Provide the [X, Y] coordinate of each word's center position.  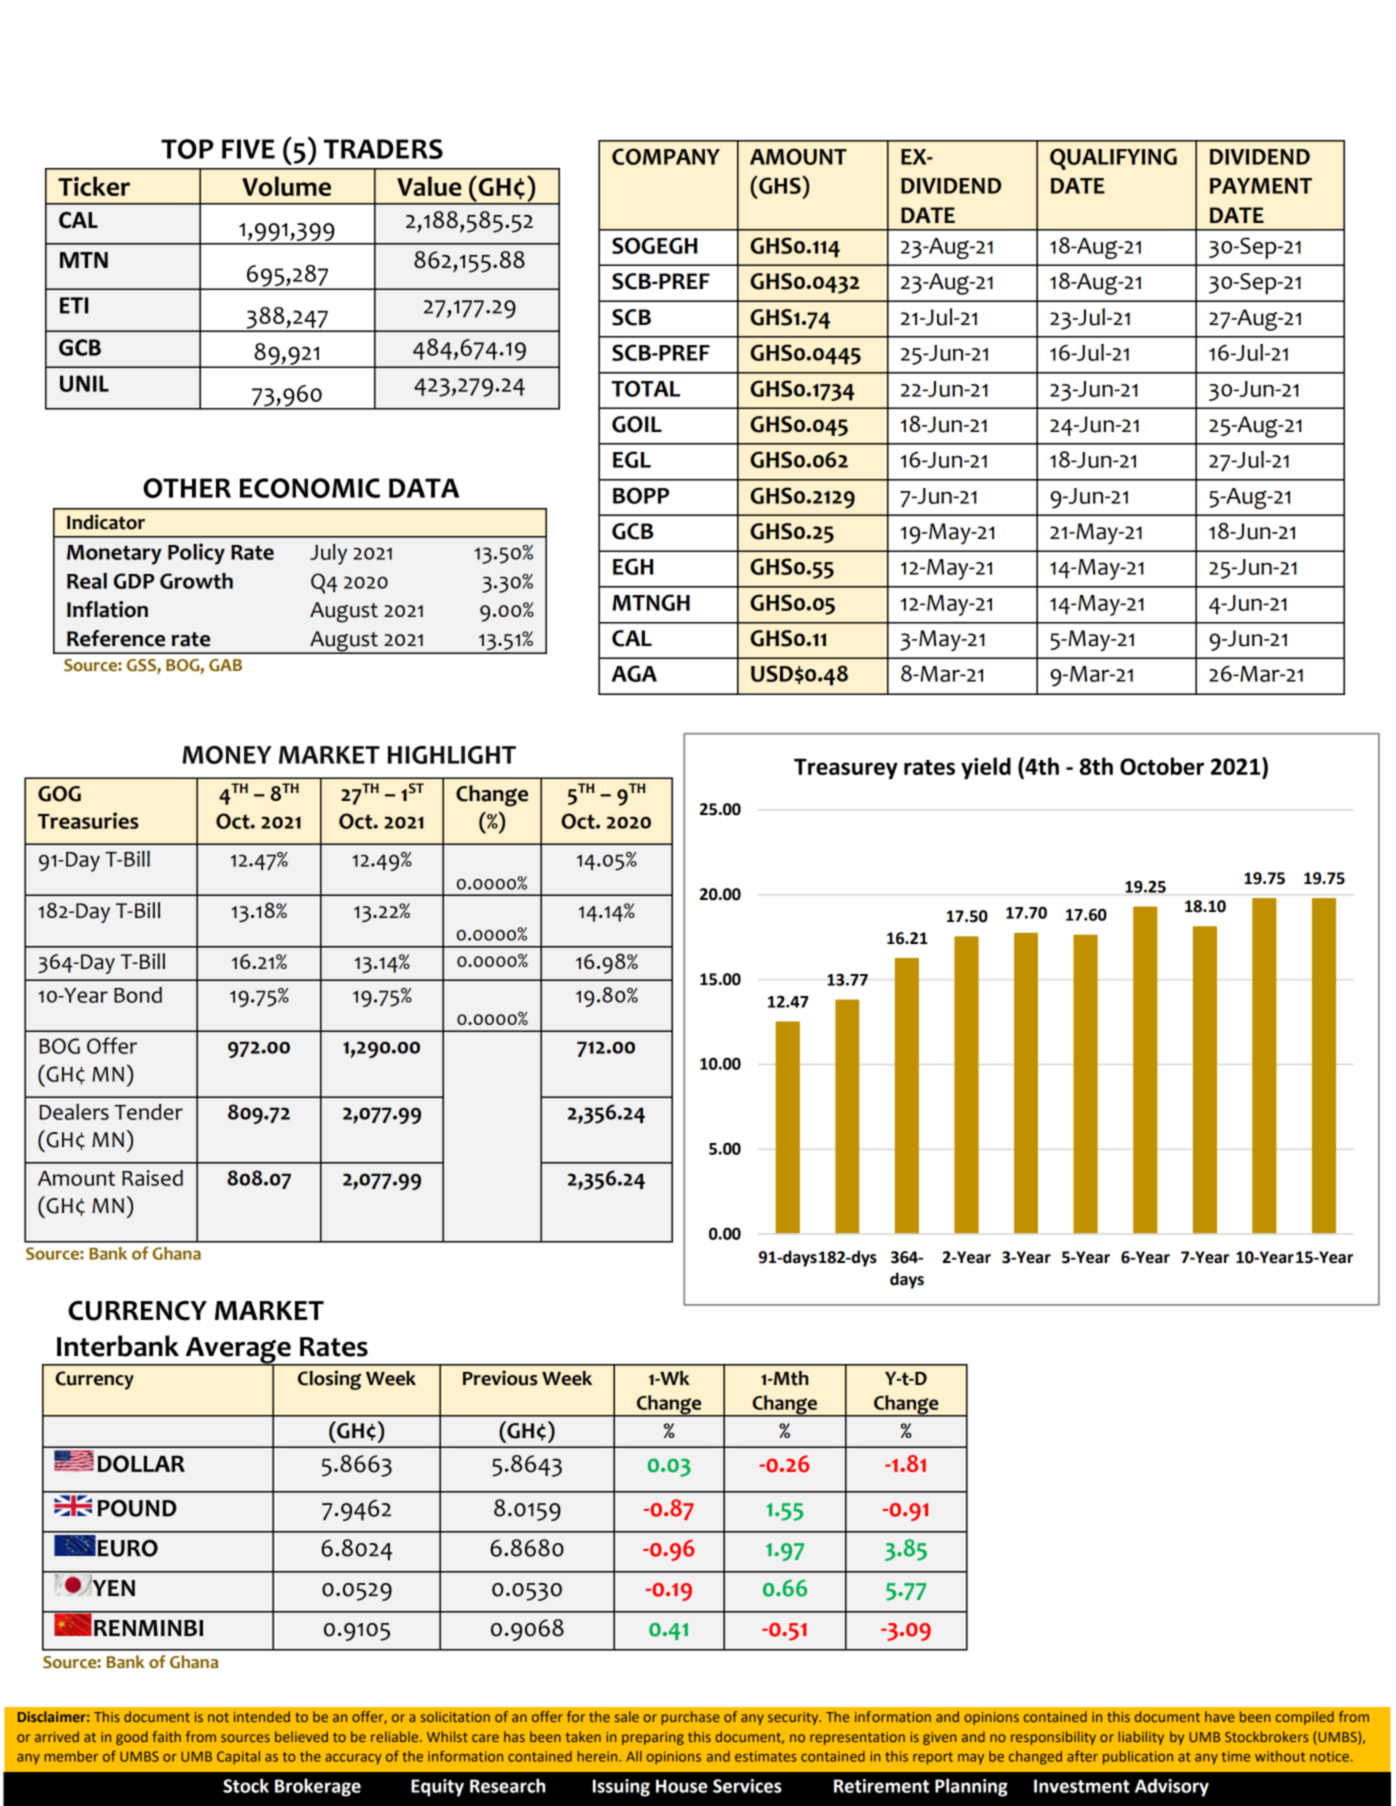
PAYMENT [1261, 186]
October [1162, 766]
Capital [238, 1758]
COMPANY [666, 156]
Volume [286, 186]
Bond [138, 995]
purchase [691, 1718]
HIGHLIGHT [452, 755]
